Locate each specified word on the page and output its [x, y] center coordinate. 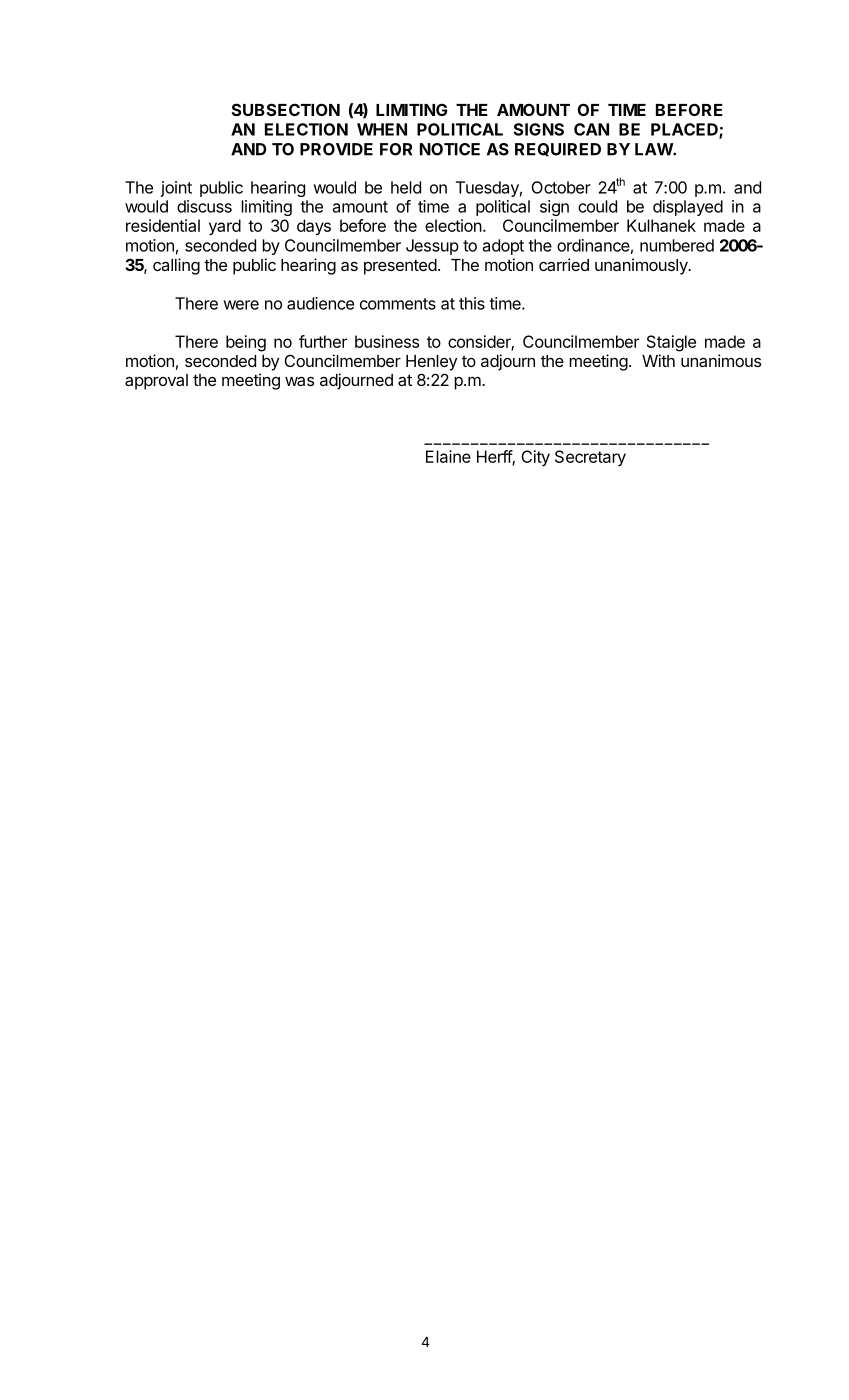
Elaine [448, 456]
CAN [591, 129]
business [387, 341]
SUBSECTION [286, 109]
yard [225, 227]
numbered [677, 245]
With [658, 360]
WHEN [382, 129]
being [246, 343]
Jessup [432, 247]
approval [156, 382]
